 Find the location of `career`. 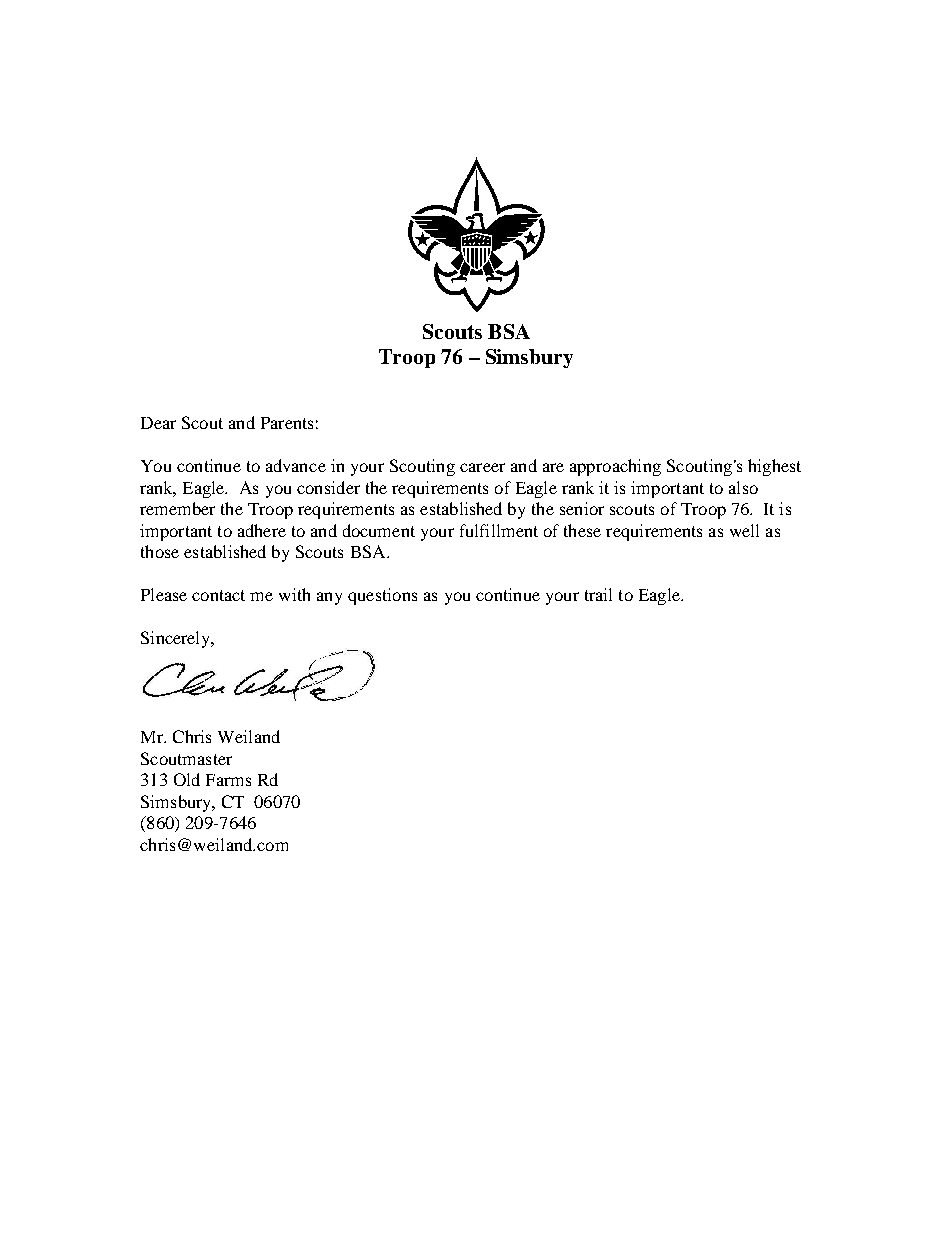

career is located at coordinates (482, 467).
